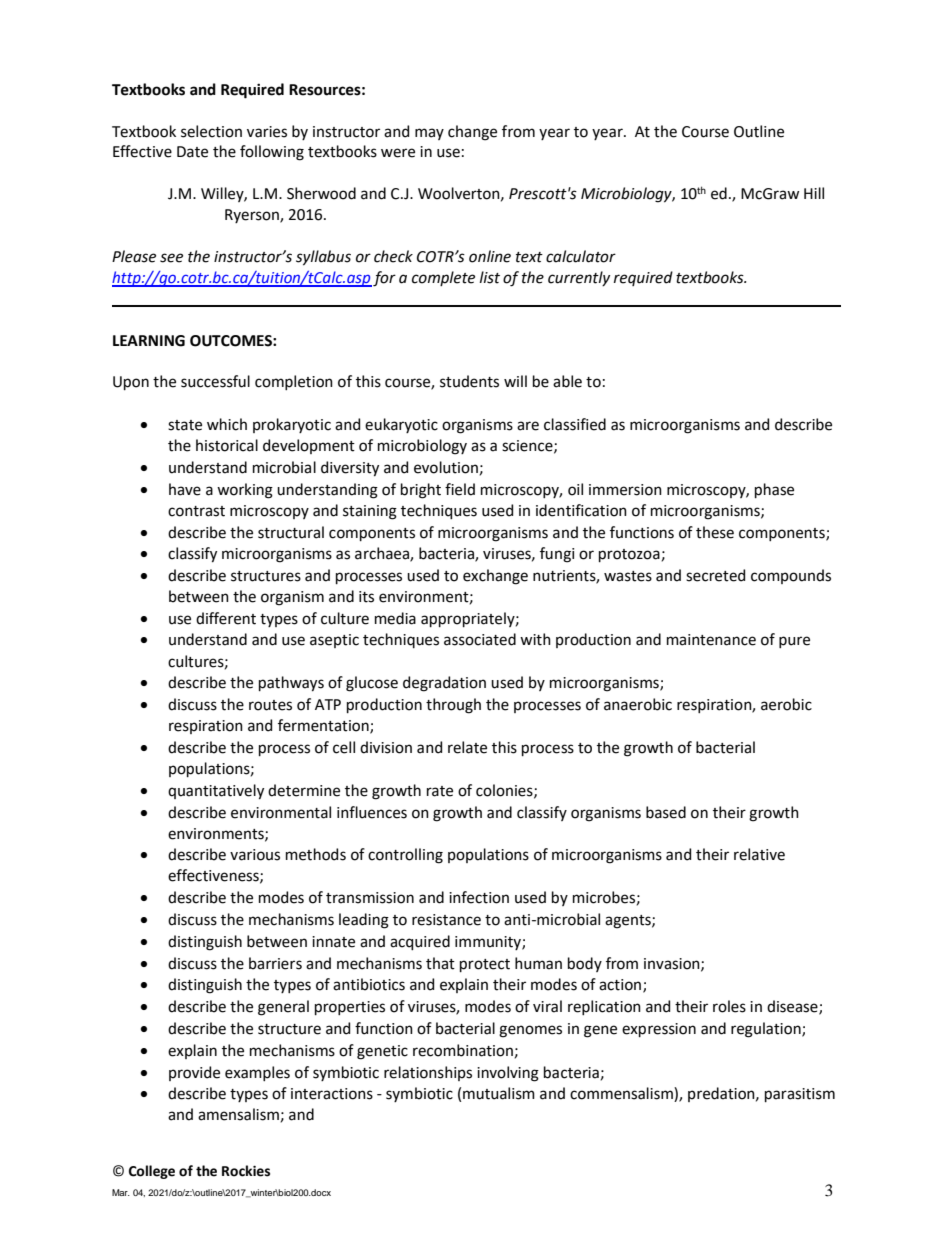 Image resolution: width=952 pixels, height=1233 pixels. I want to click on Rockies, so click(246, 1171).
